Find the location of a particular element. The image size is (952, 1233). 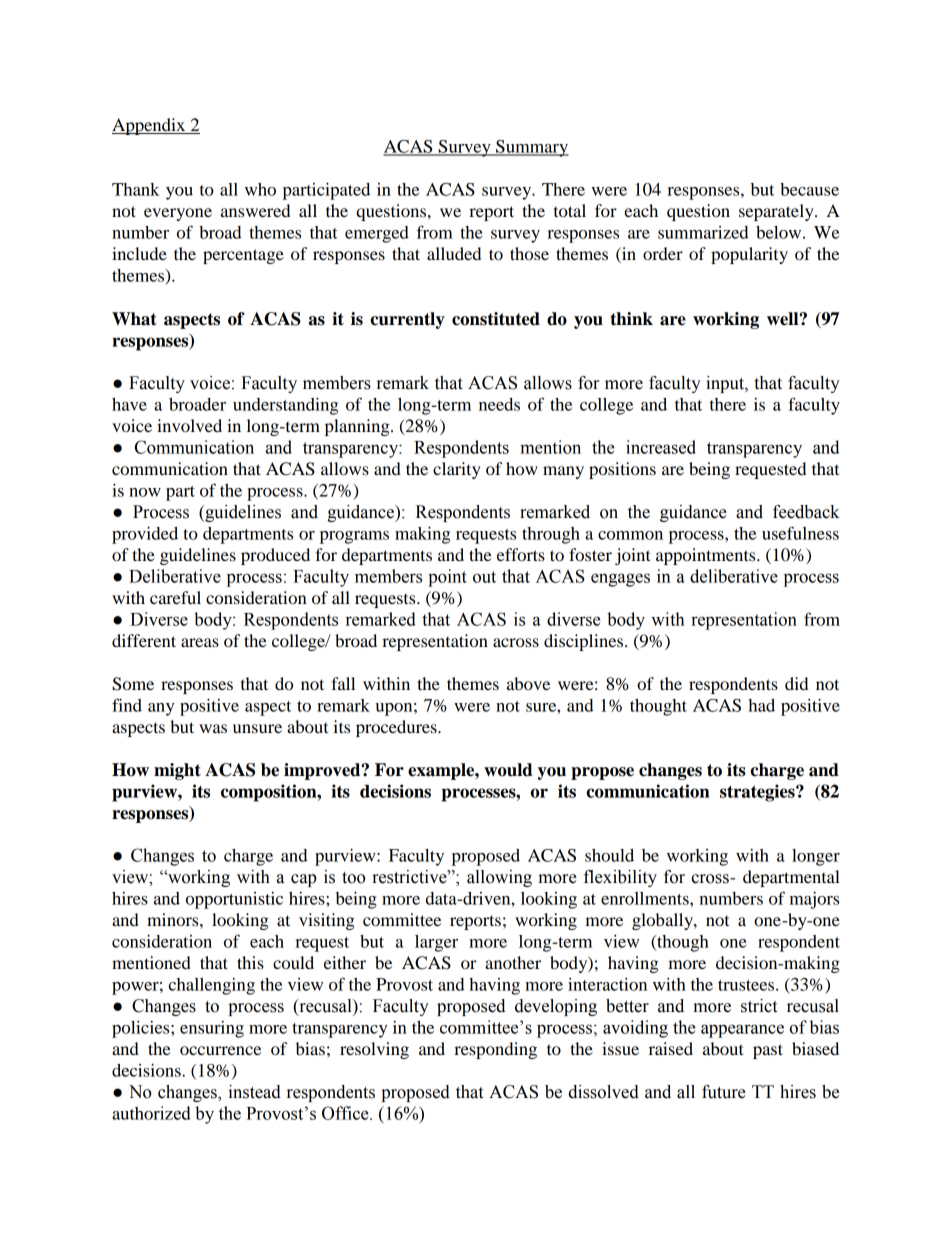

did is located at coordinates (796, 683).
